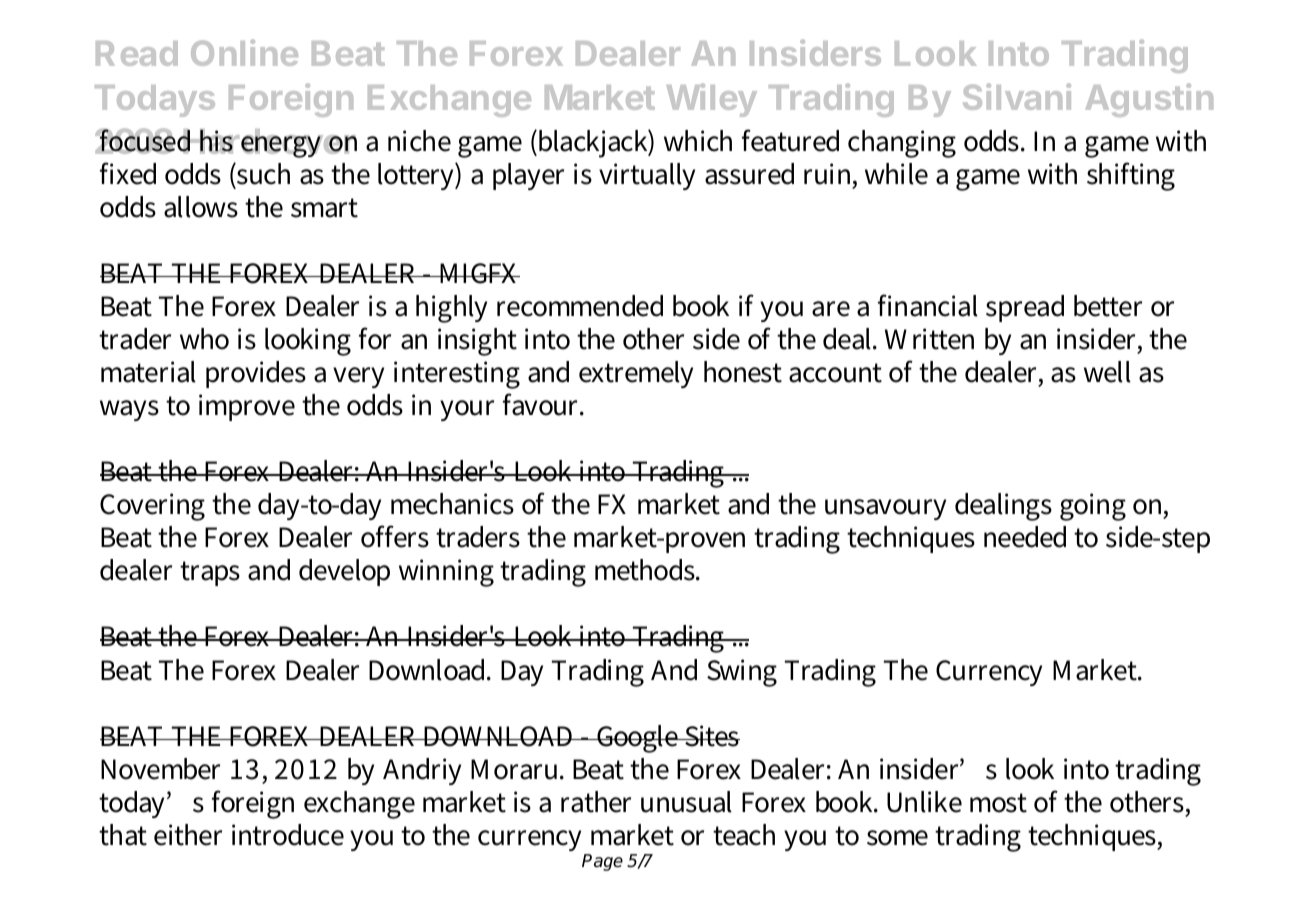  I want to click on introduce, so click(288, 835).
